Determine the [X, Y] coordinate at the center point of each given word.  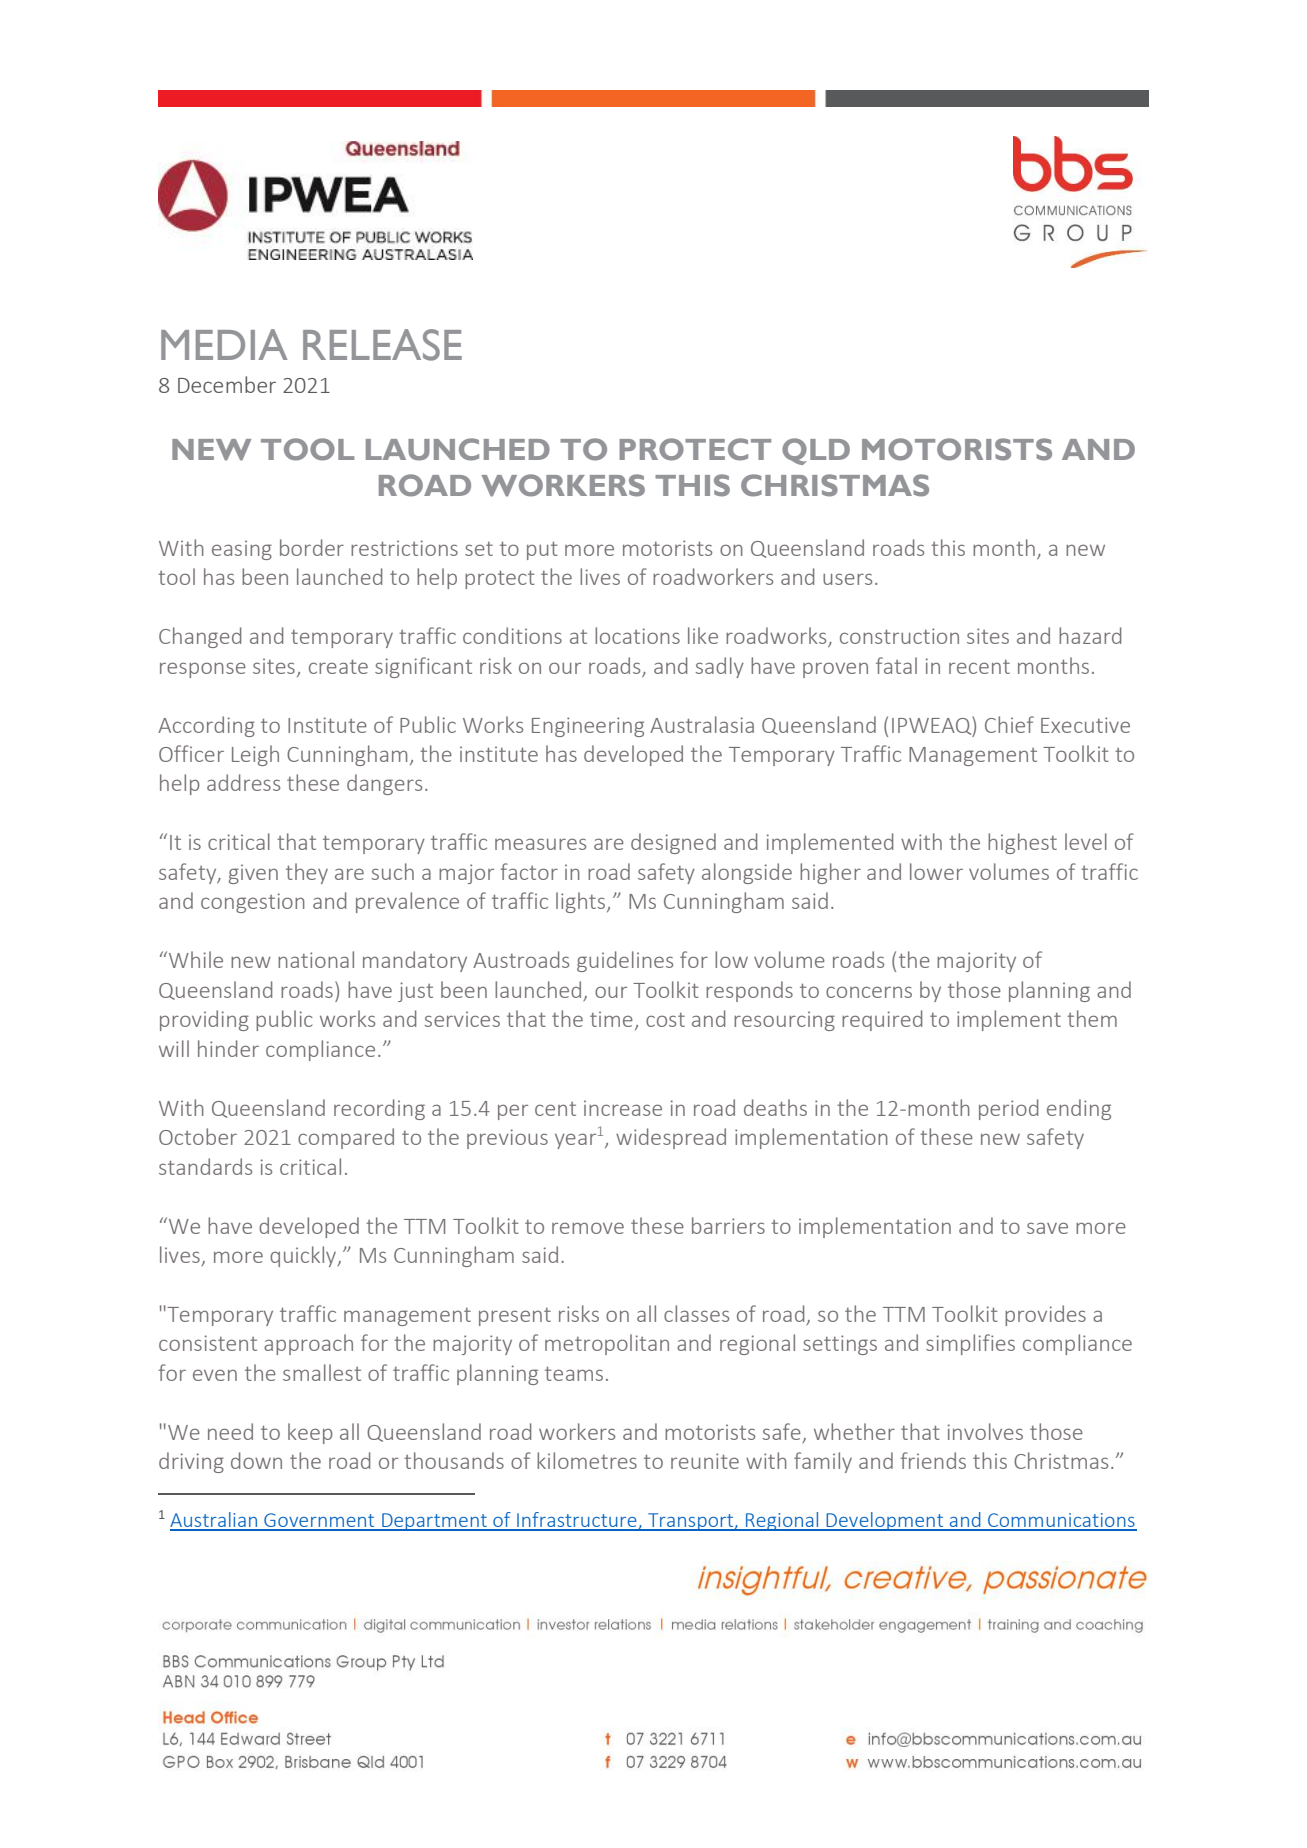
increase [623, 1108]
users [847, 579]
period [1008, 1109]
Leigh [255, 755]
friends [933, 1460]
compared [346, 1138]
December [227, 384]
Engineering [588, 727]
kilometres [587, 1460]
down [256, 1460]
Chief [1009, 724]
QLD [816, 451]
